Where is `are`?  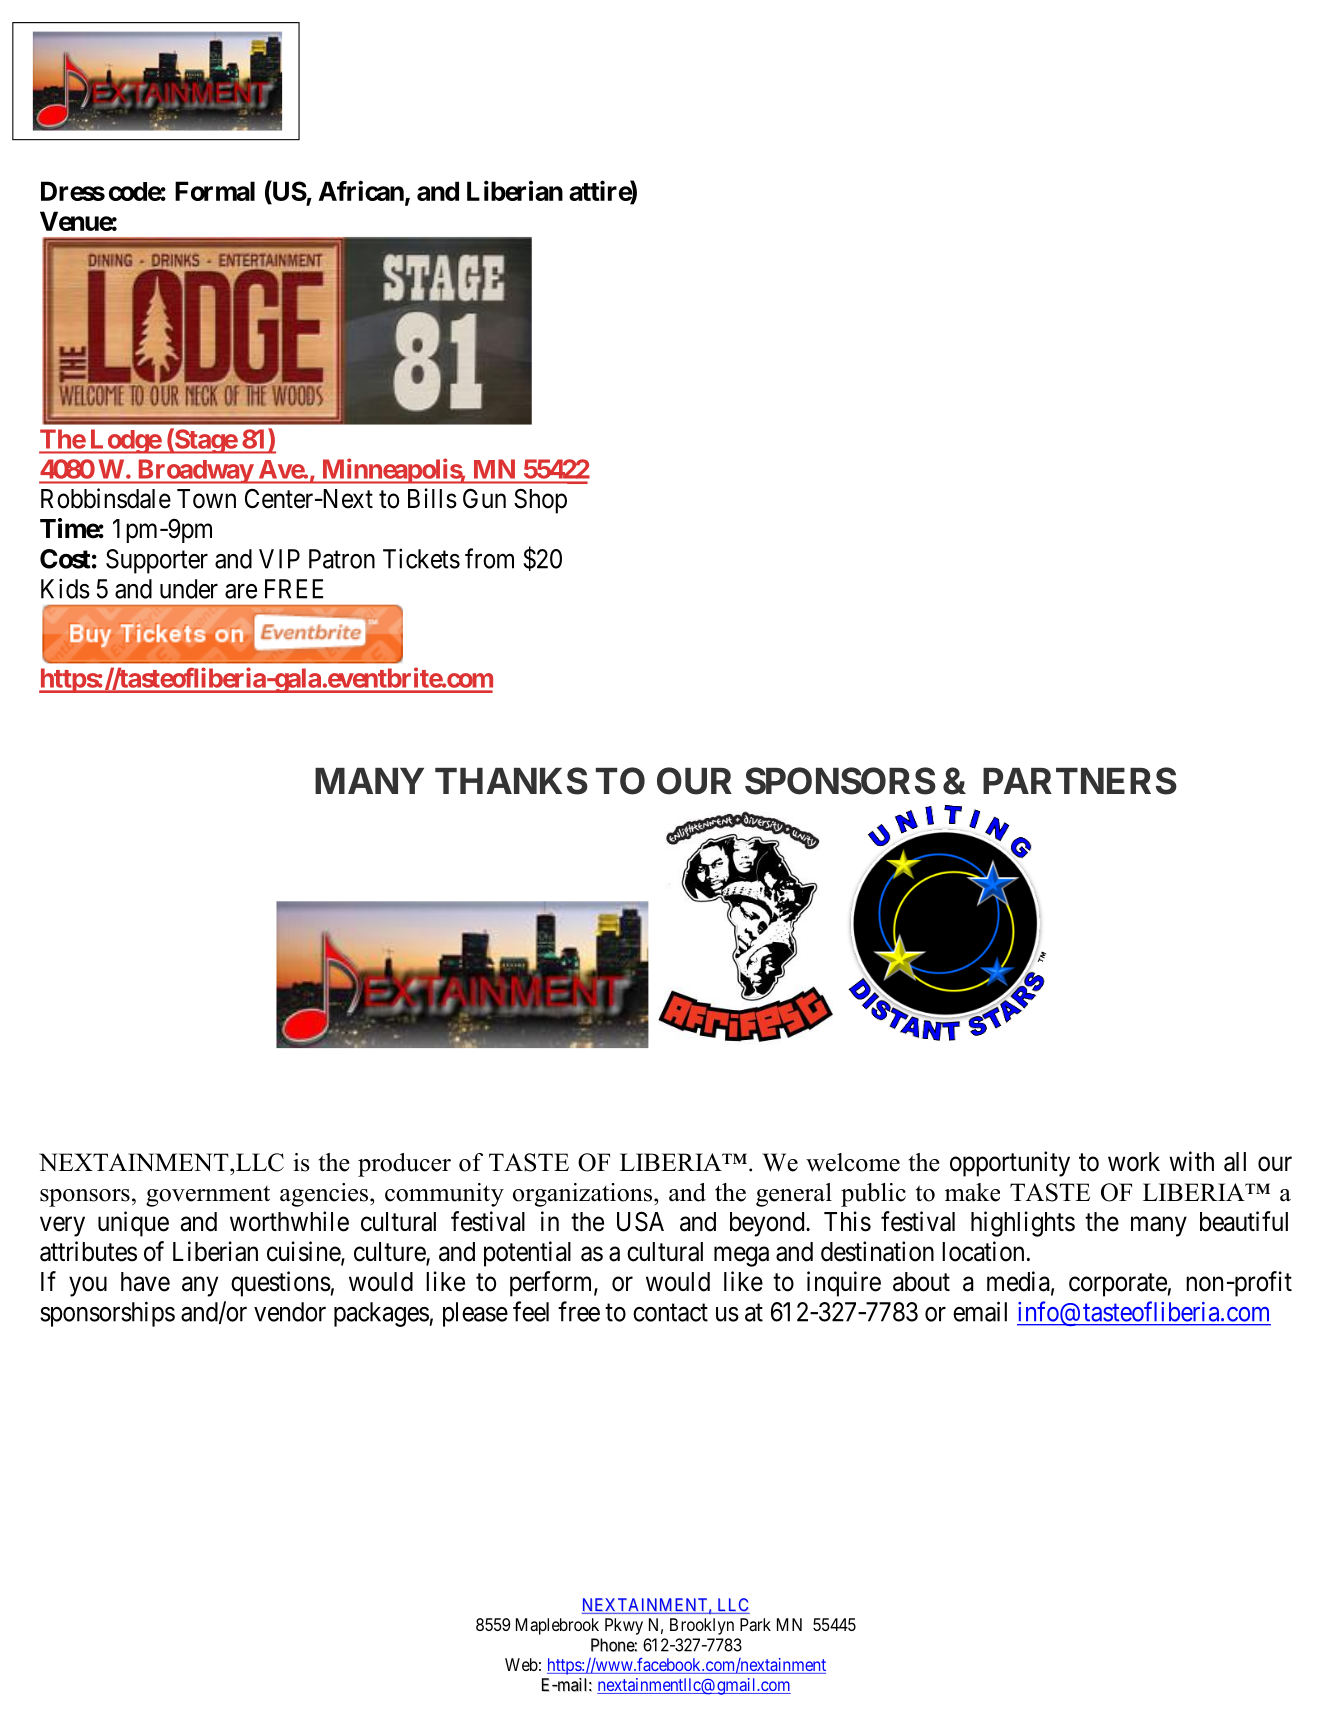 are is located at coordinates (241, 591).
